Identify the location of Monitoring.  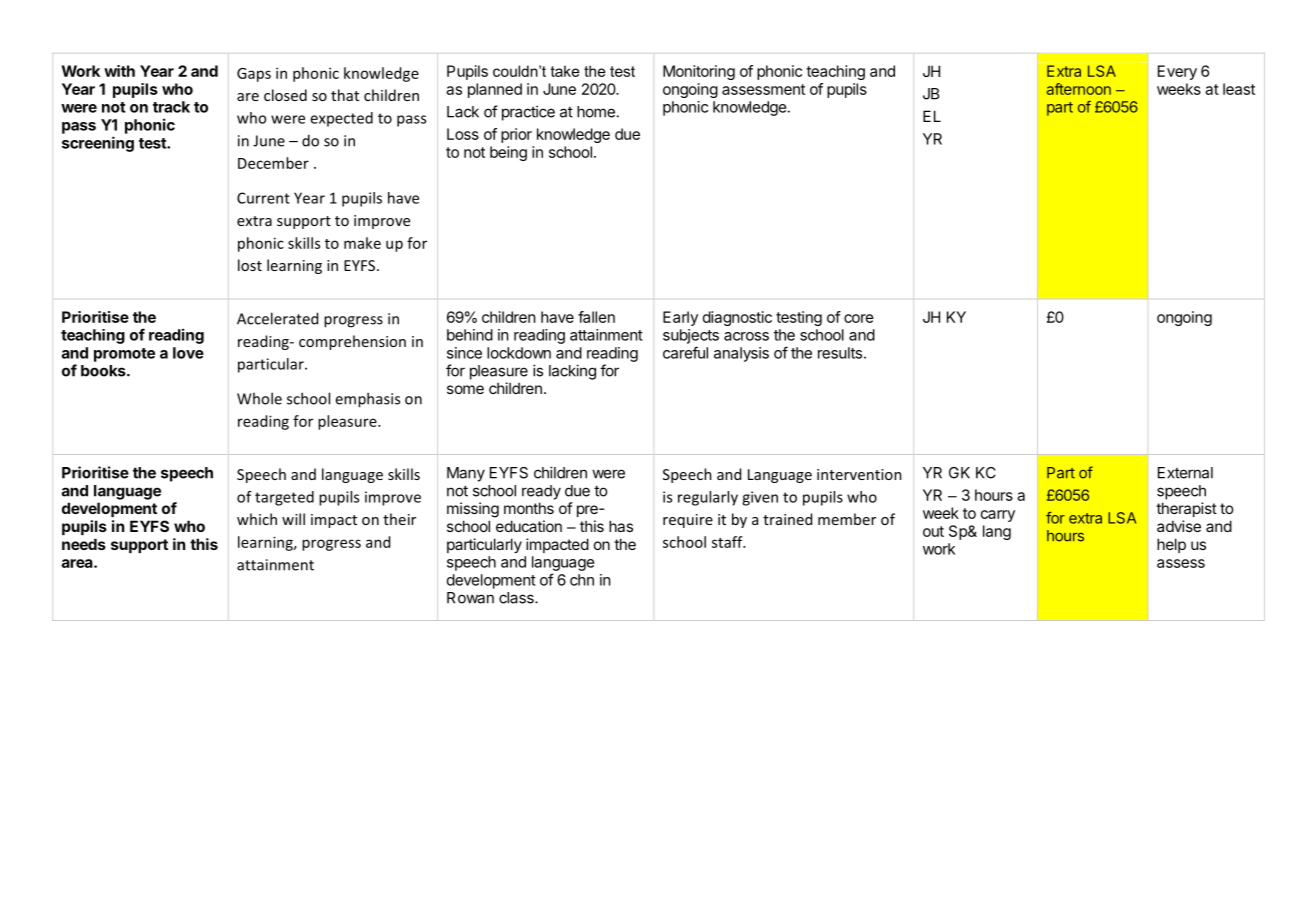
(699, 72).
